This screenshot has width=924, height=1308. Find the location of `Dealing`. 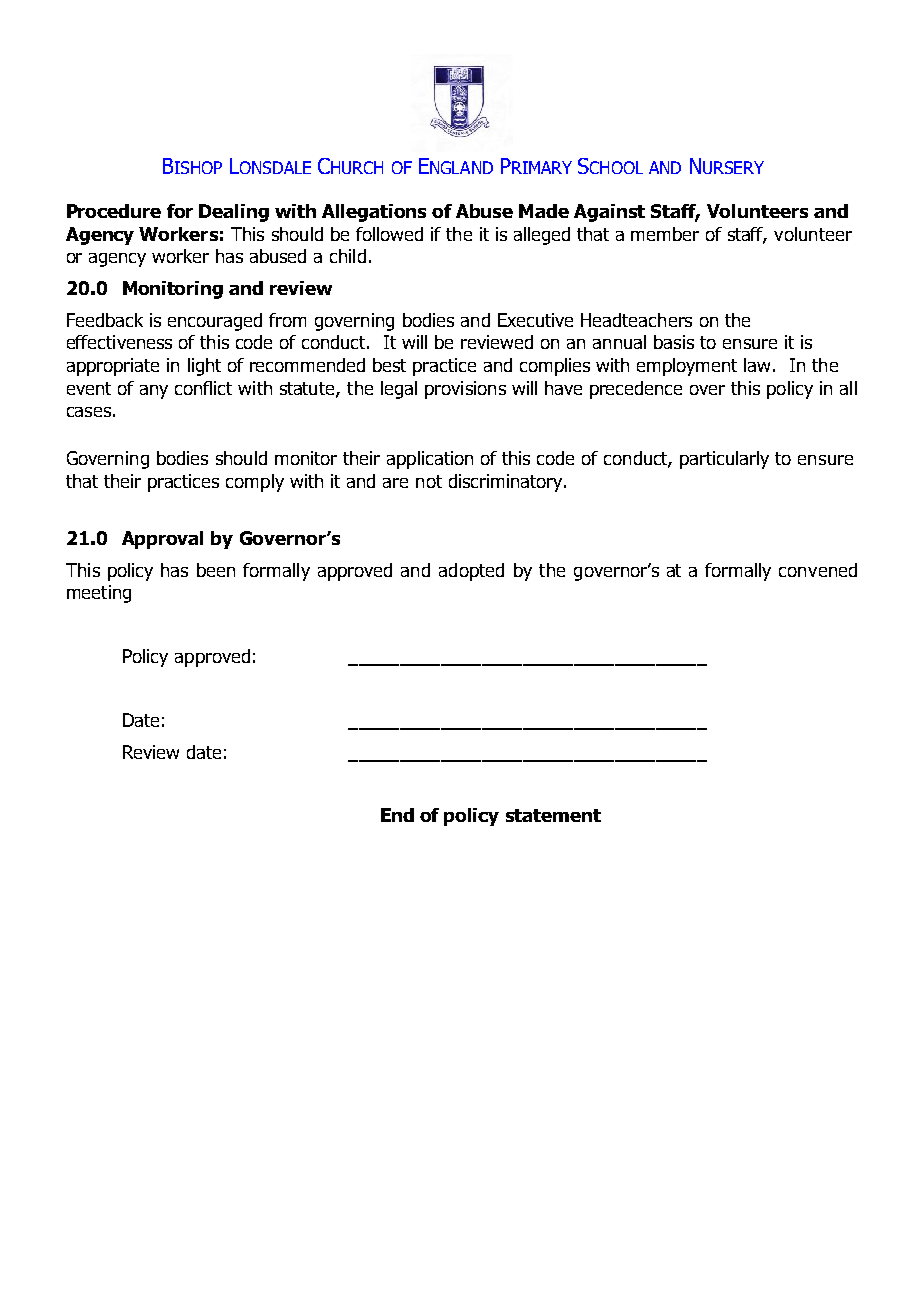

Dealing is located at coordinates (234, 213).
